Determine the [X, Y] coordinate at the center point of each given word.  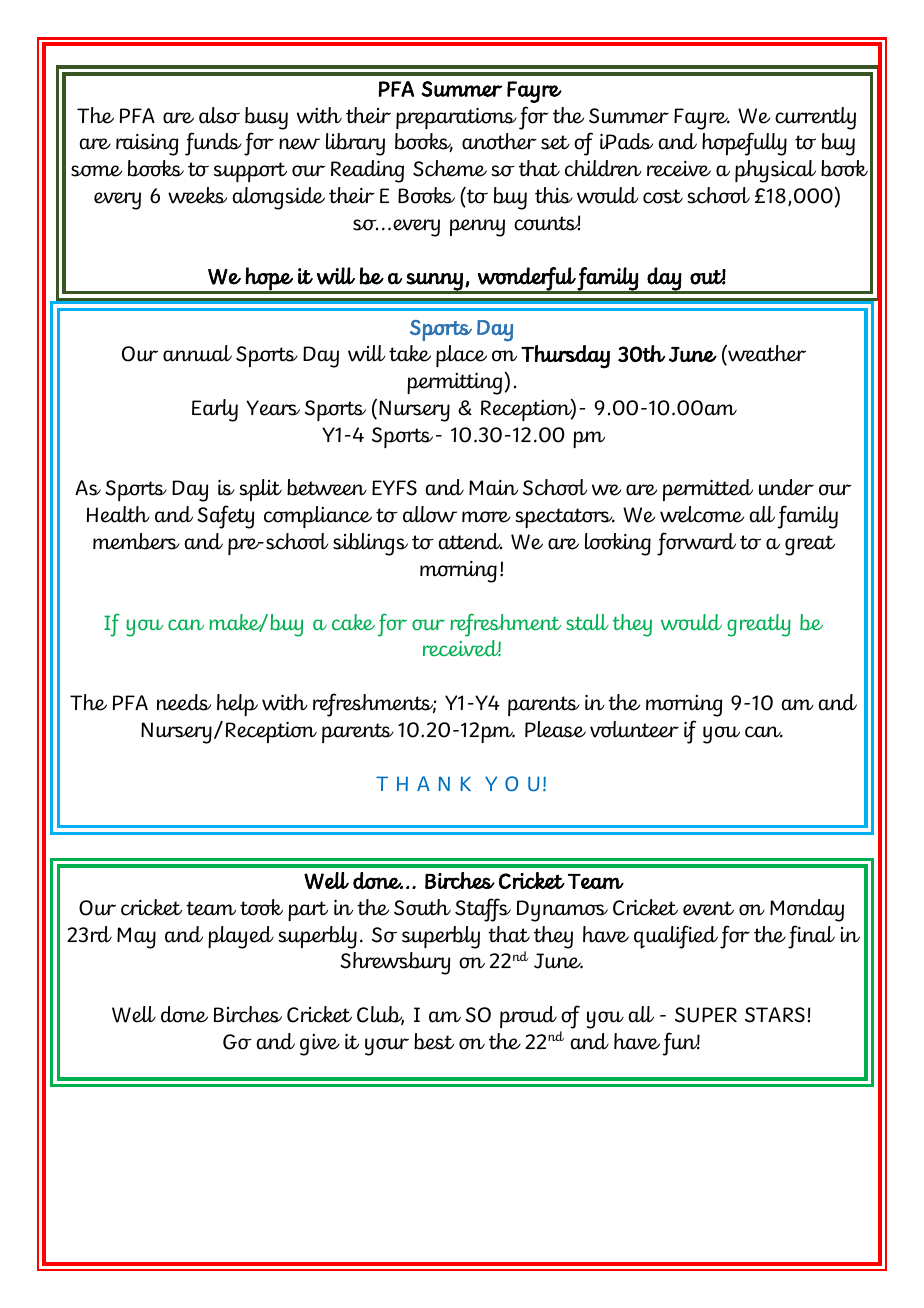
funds [213, 144]
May [136, 938]
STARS [775, 1015]
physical [775, 171]
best [434, 1041]
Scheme [450, 168]
